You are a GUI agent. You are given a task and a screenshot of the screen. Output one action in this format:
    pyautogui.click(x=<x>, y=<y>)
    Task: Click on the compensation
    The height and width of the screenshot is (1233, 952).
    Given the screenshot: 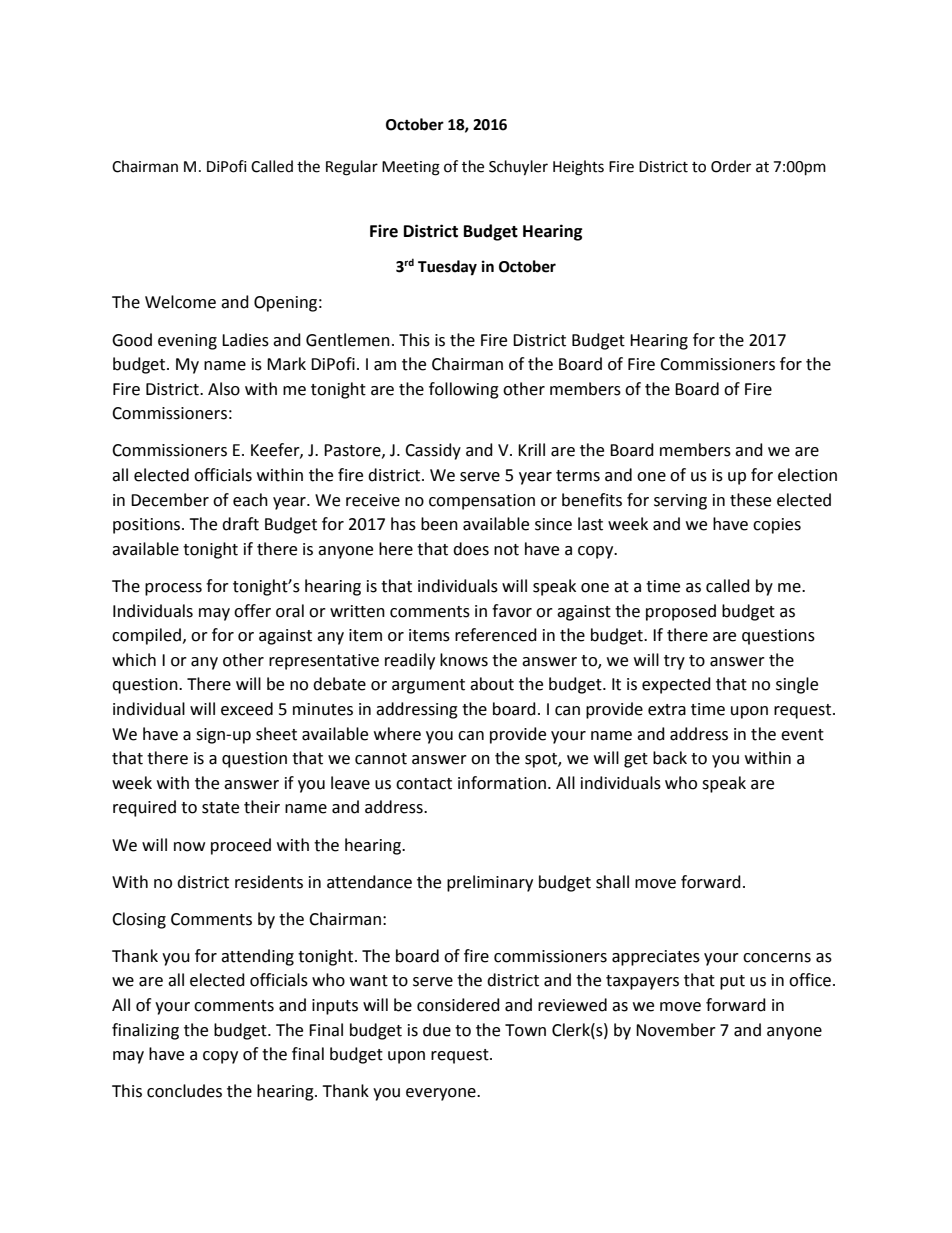 What is the action you would take?
    pyautogui.click(x=482, y=502)
